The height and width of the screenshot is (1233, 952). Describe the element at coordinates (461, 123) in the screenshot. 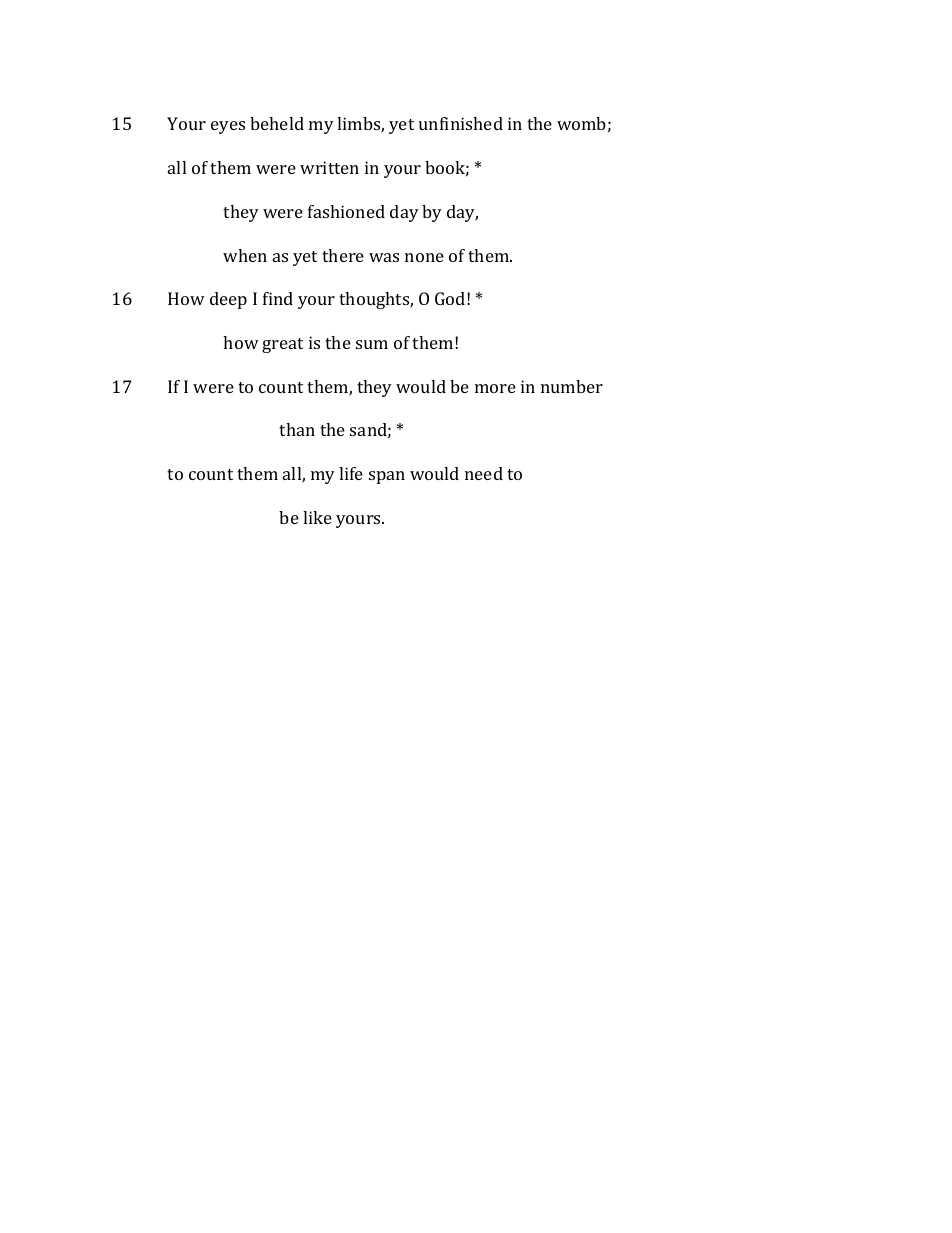

I see `unfinished` at that location.
